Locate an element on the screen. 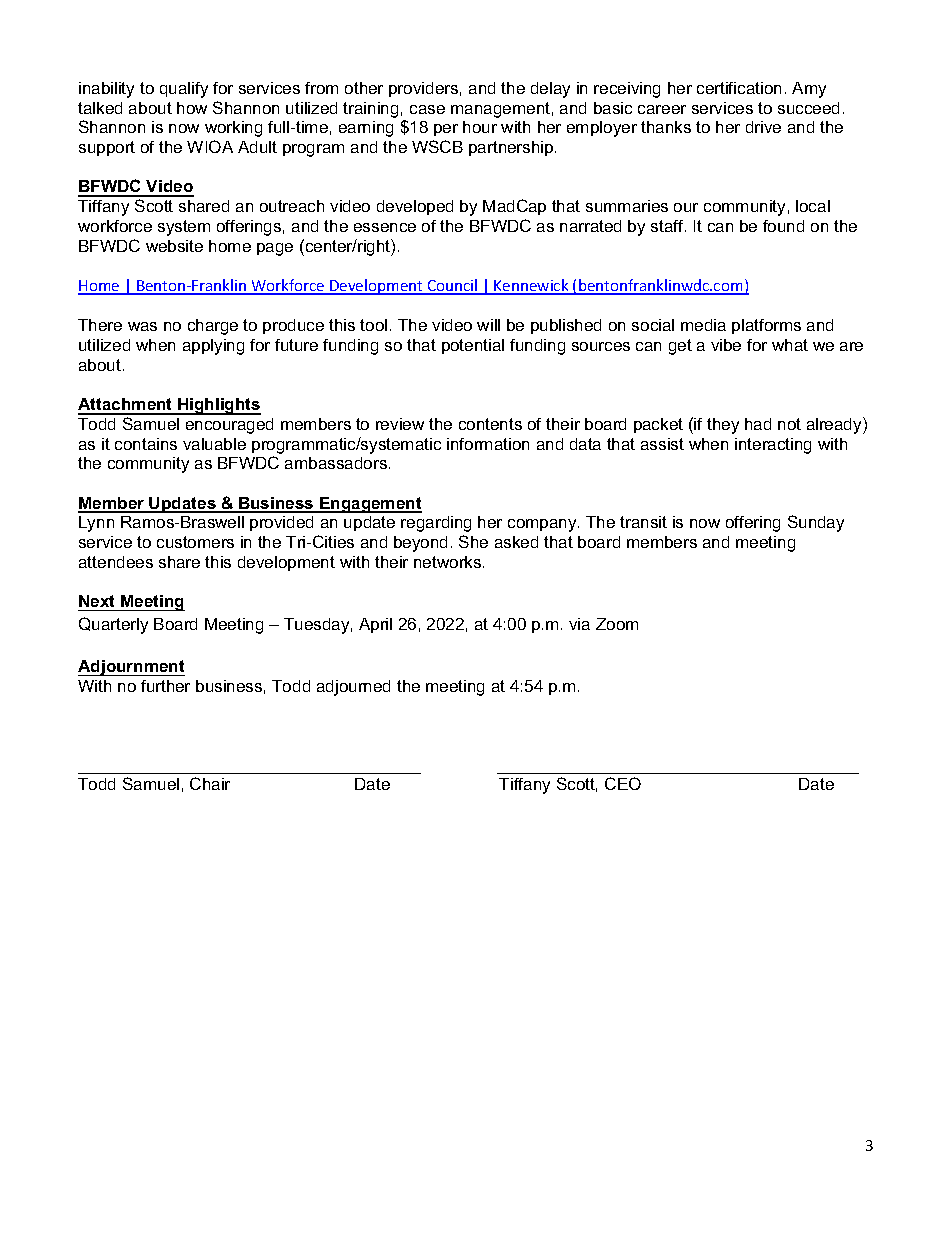  drive is located at coordinates (763, 127).
